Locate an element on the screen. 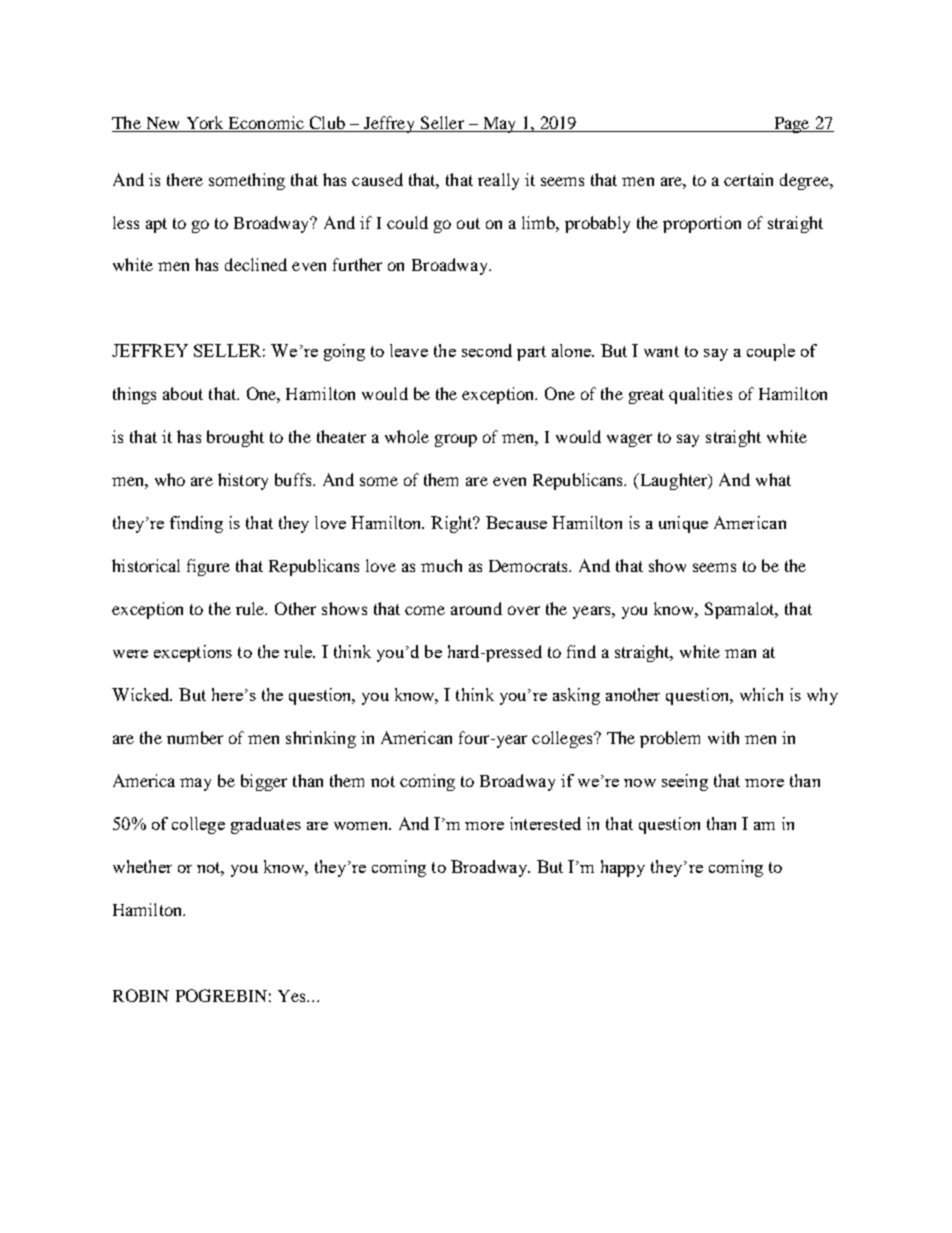  really is located at coordinates (498, 181).
